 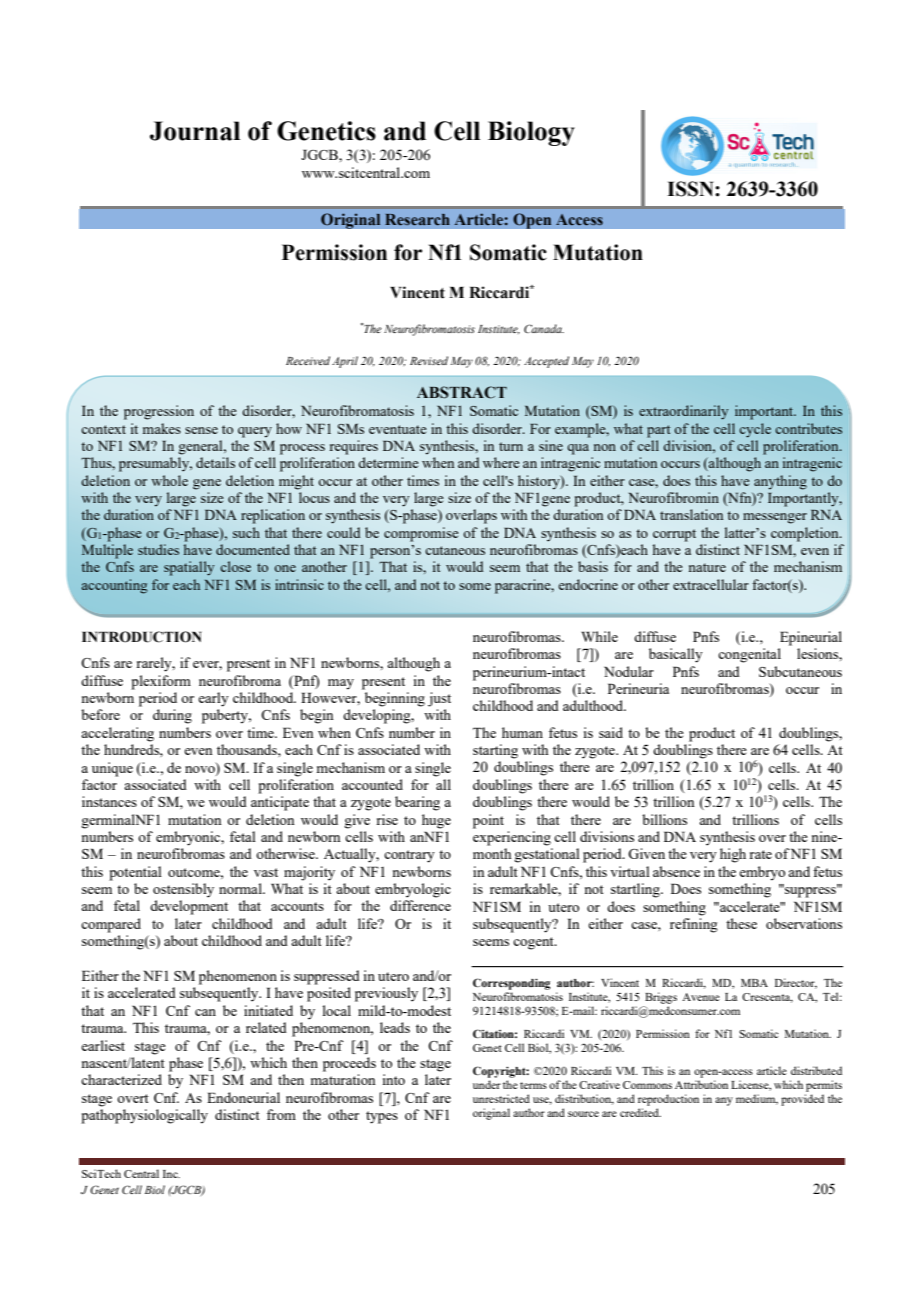 What do you see at coordinates (409, 856) in the page?
I see `contrary` at bounding box center [409, 856].
